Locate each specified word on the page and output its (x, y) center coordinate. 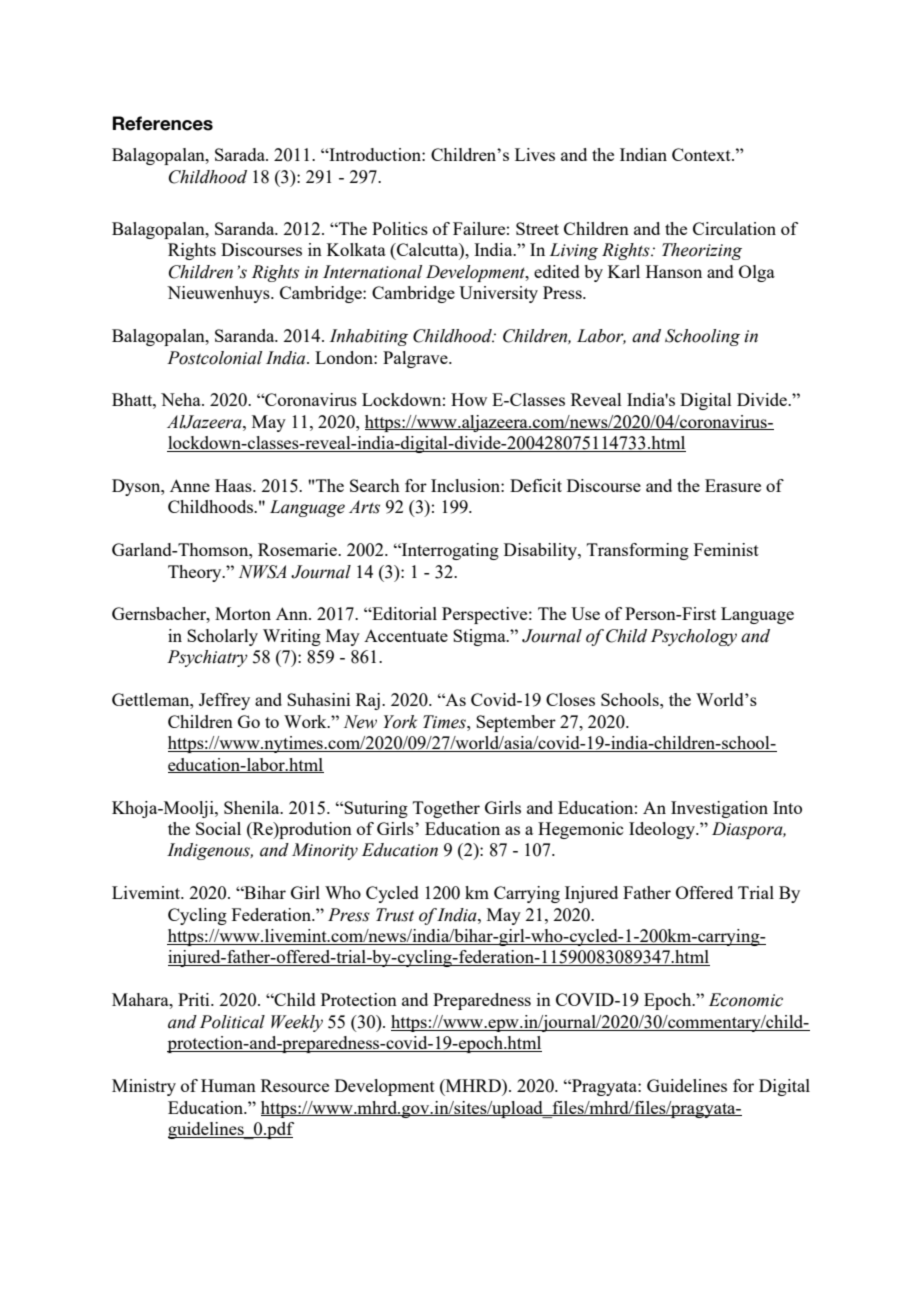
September (516, 723)
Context (702, 154)
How (469, 399)
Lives (535, 154)
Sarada (241, 154)
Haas (234, 485)
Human (228, 1085)
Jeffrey (224, 701)
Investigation (719, 809)
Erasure (733, 485)
